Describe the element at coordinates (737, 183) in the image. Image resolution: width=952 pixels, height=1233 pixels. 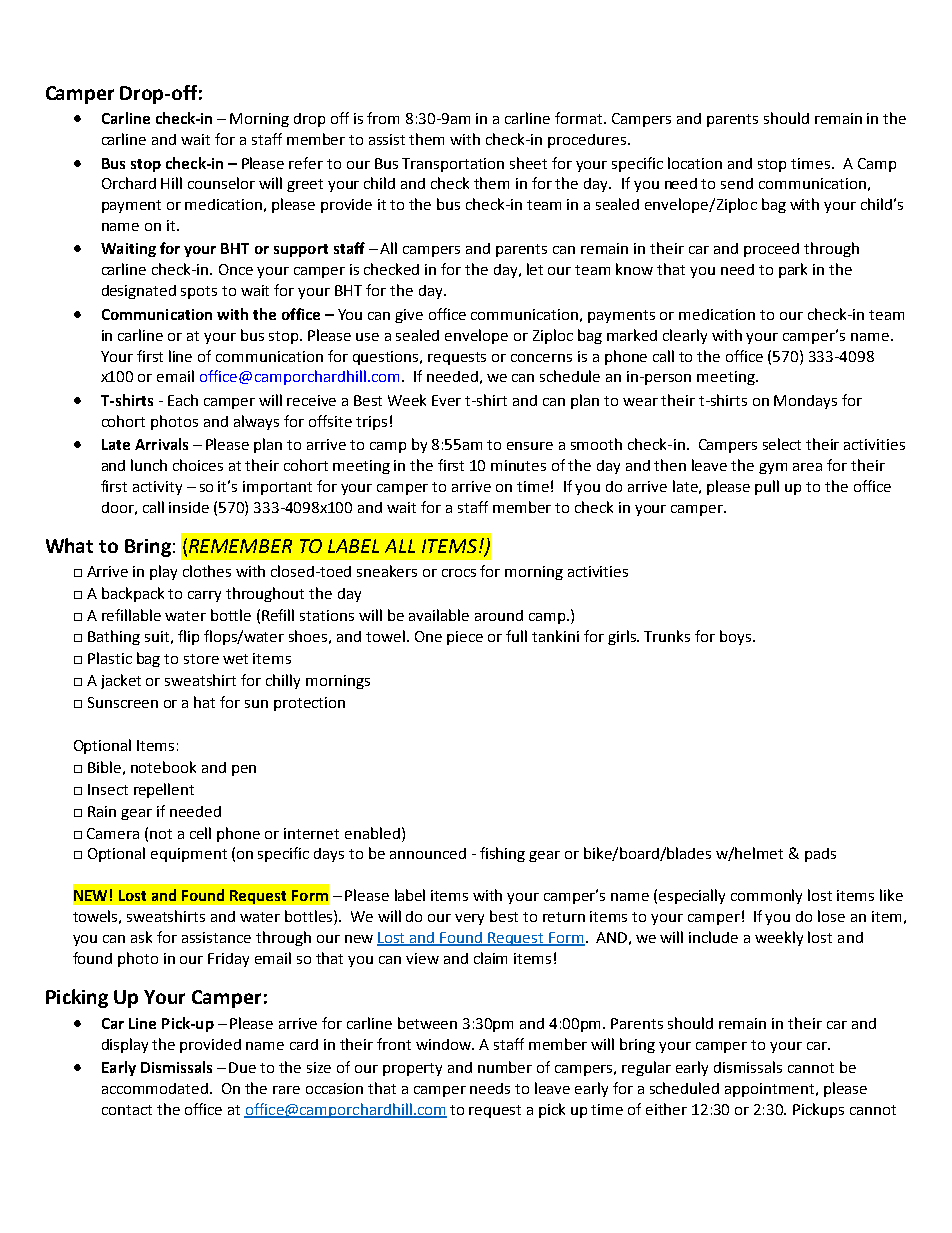
I see `send` at that location.
